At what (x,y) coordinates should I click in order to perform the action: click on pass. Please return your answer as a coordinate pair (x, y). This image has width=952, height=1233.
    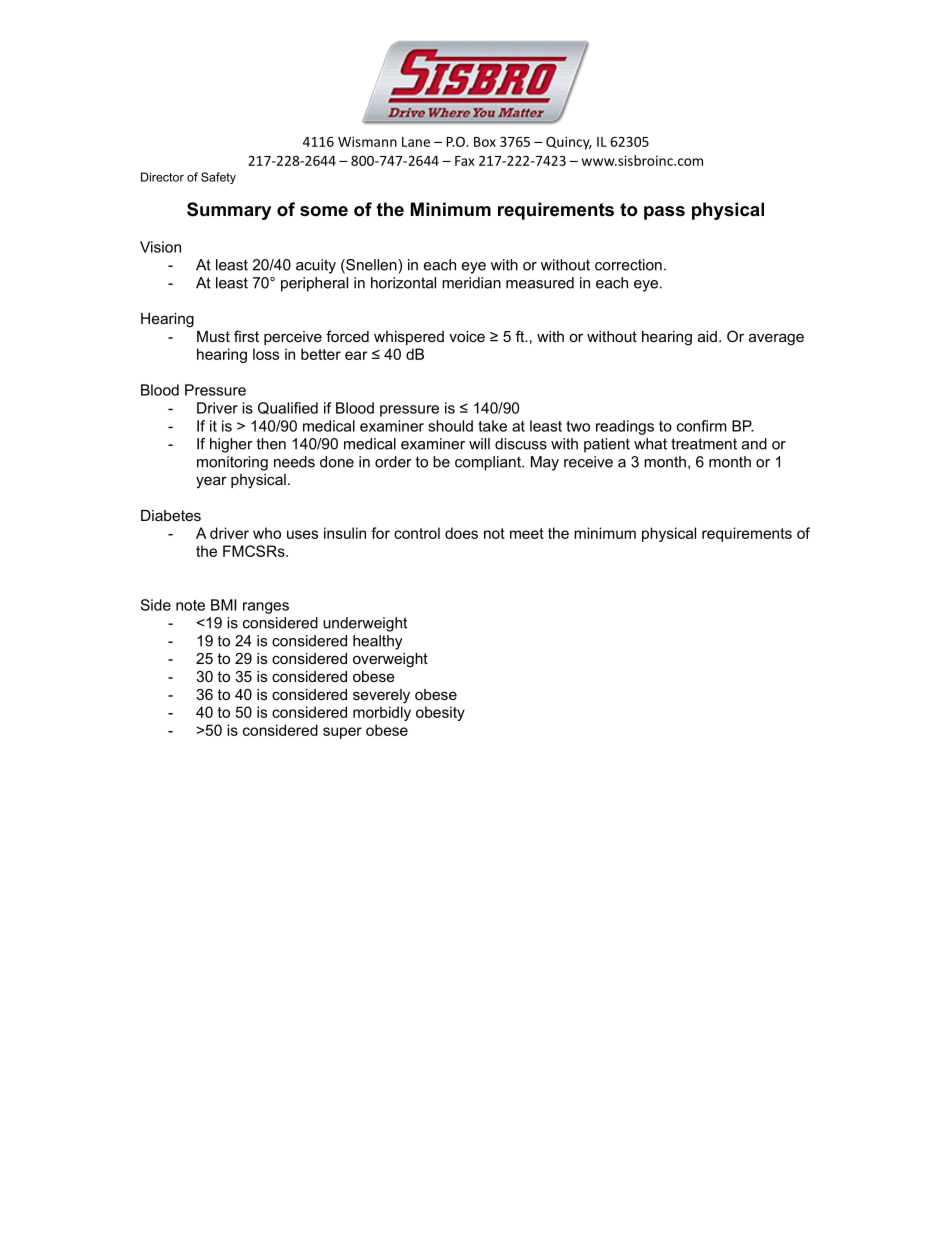
    Looking at the image, I should click on (664, 213).
